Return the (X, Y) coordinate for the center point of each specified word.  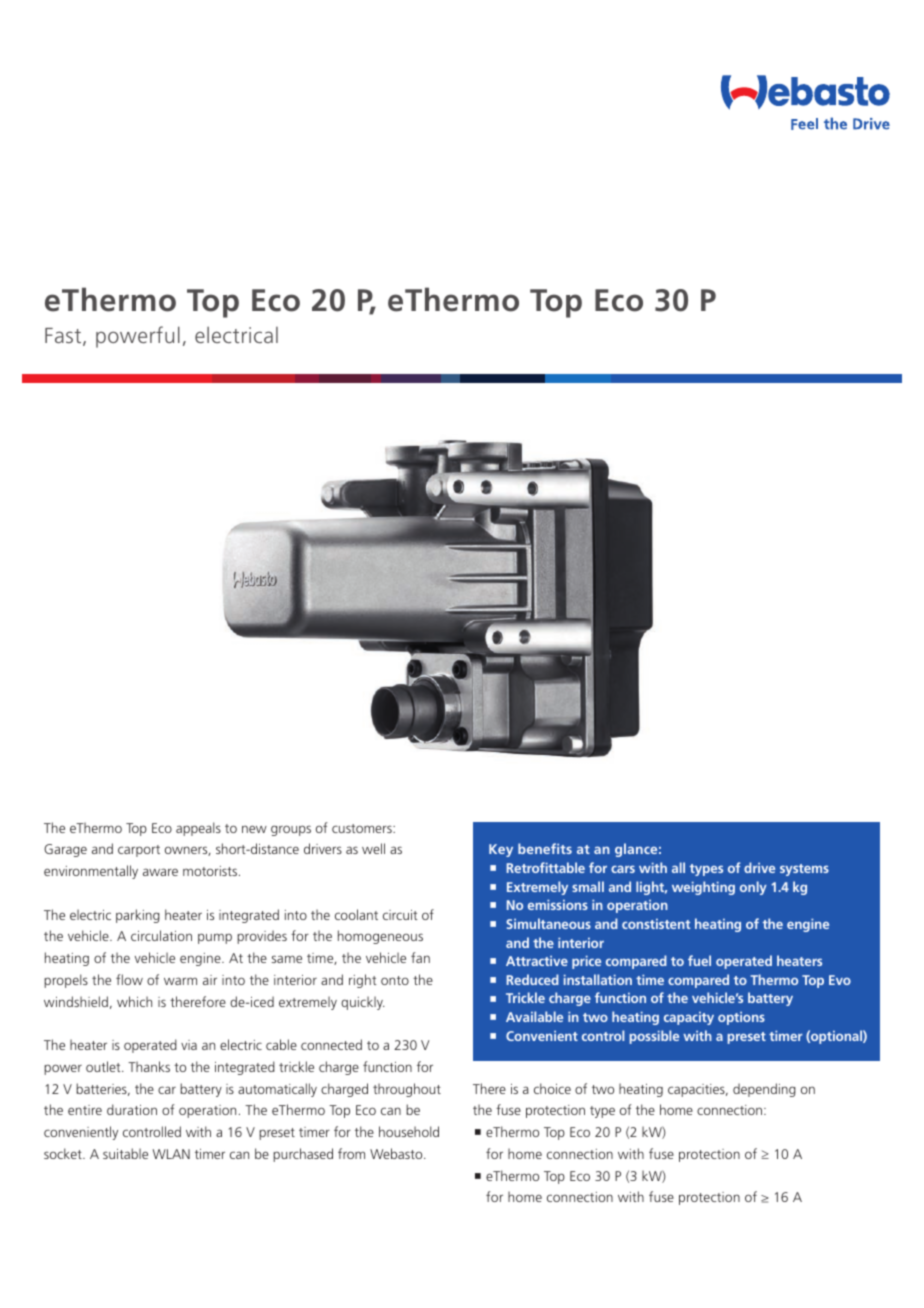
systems (804, 870)
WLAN (171, 1154)
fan (420, 957)
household (409, 1131)
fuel (699, 960)
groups (291, 830)
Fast (64, 337)
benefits (545, 848)
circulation (161, 935)
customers (363, 828)
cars (623, 869)
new (254, 829)
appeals (198, 829)
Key (501, 850)
